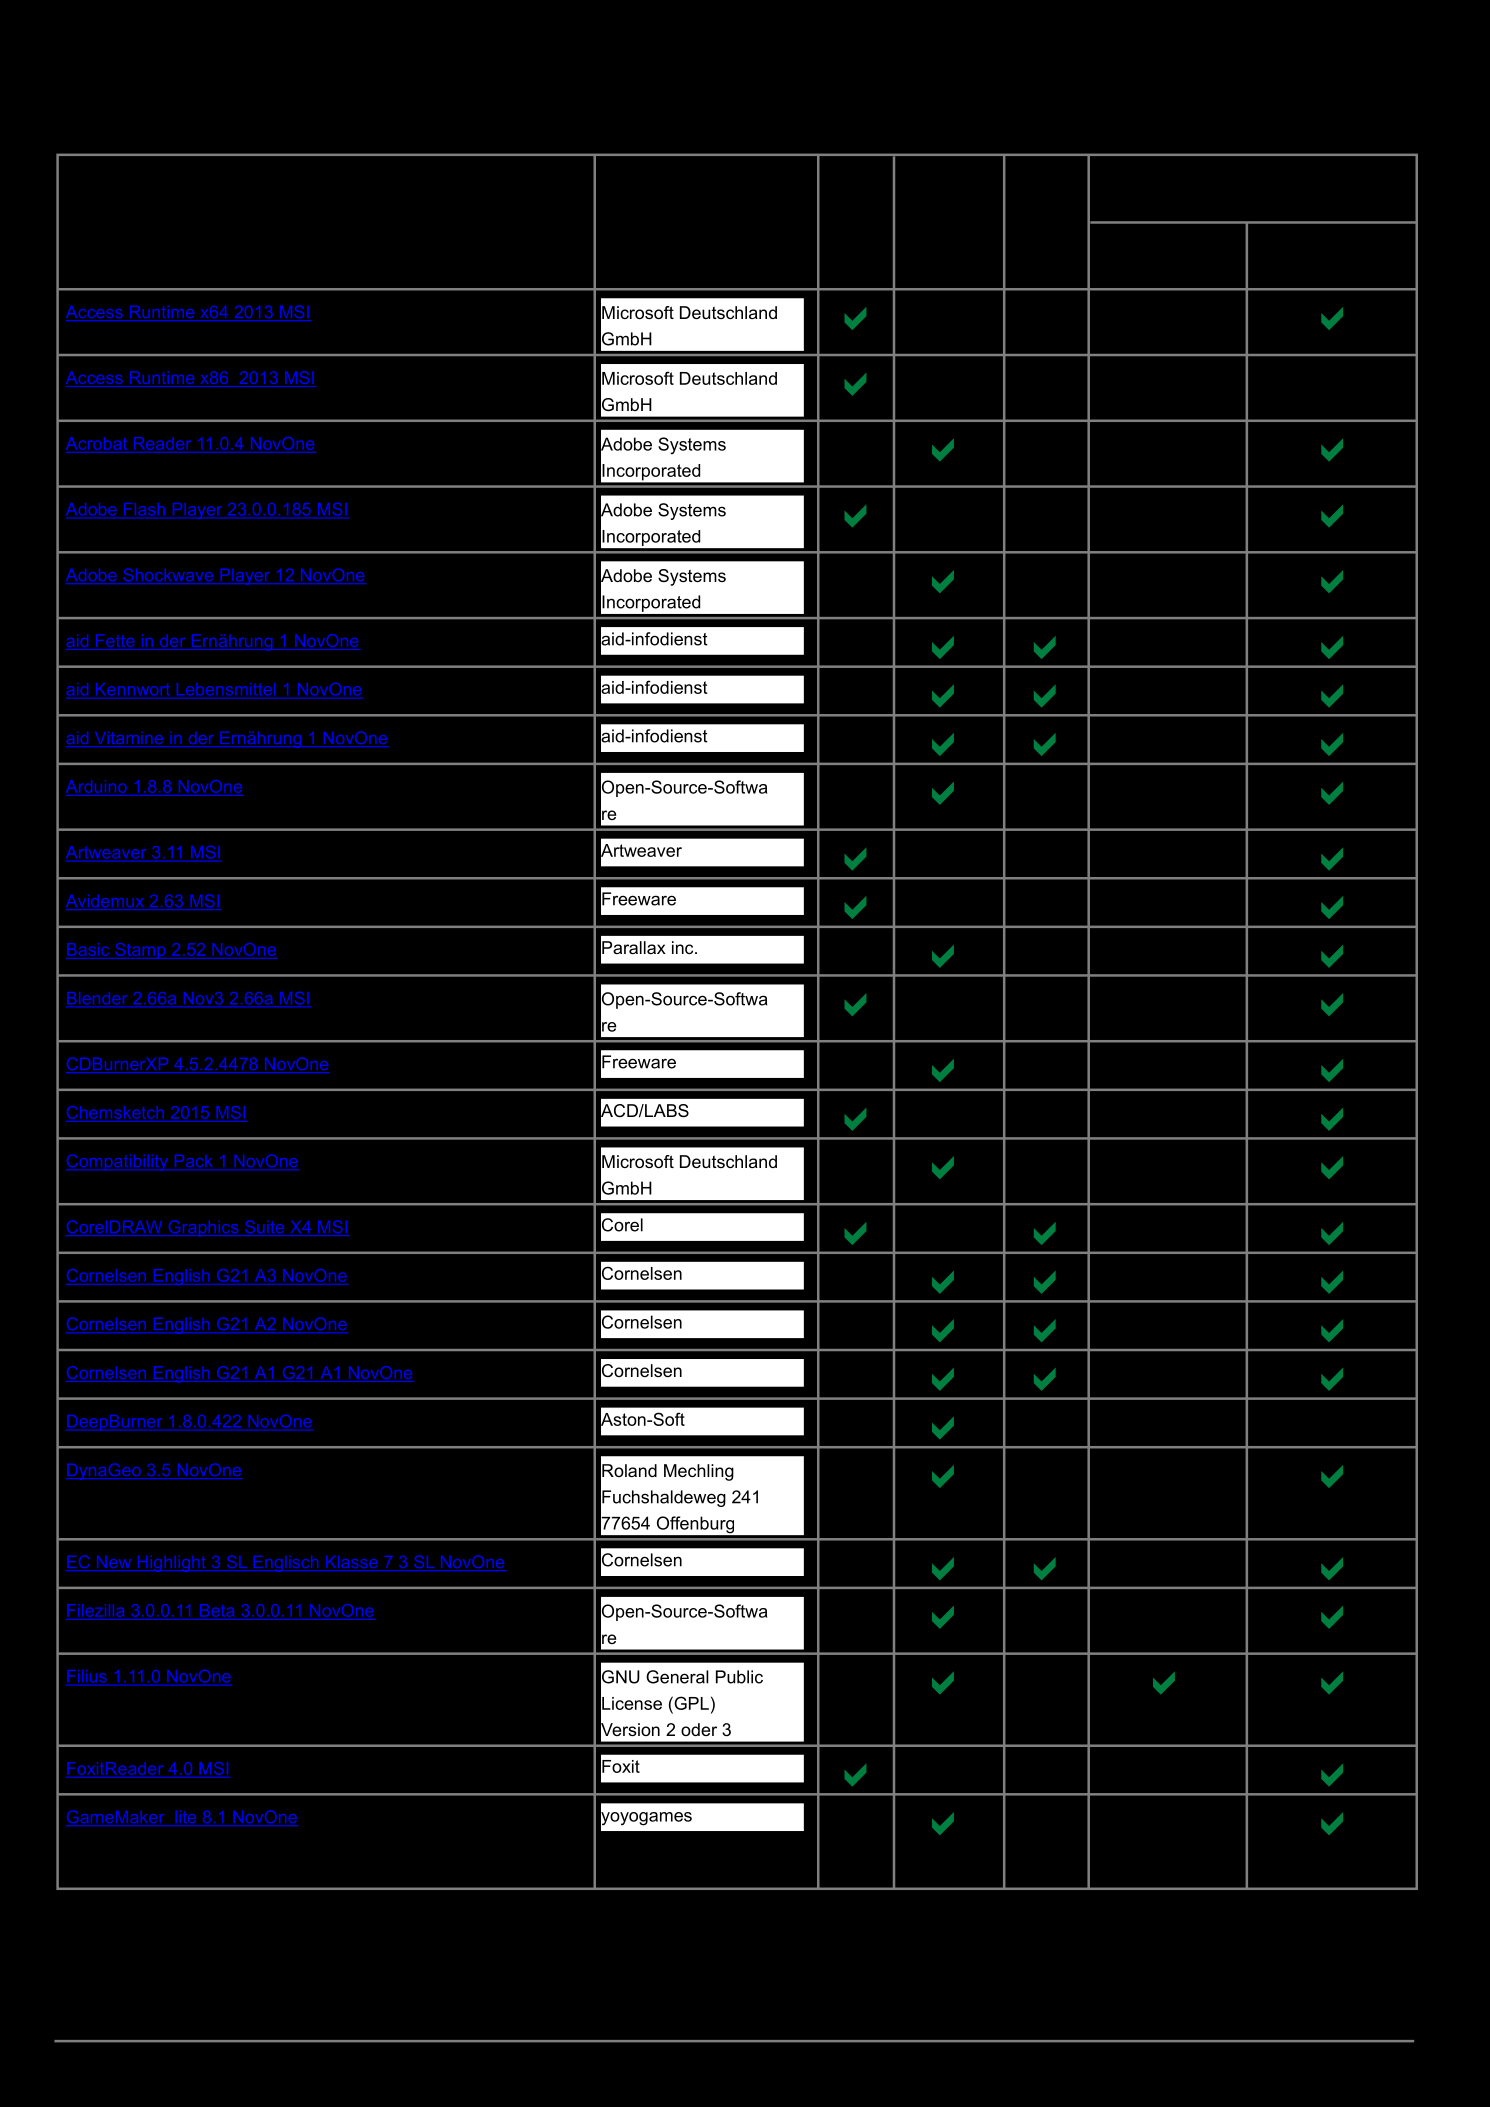  Describe the element at coordinates (217, 1610) in the image. I see `Beta` at that location.
